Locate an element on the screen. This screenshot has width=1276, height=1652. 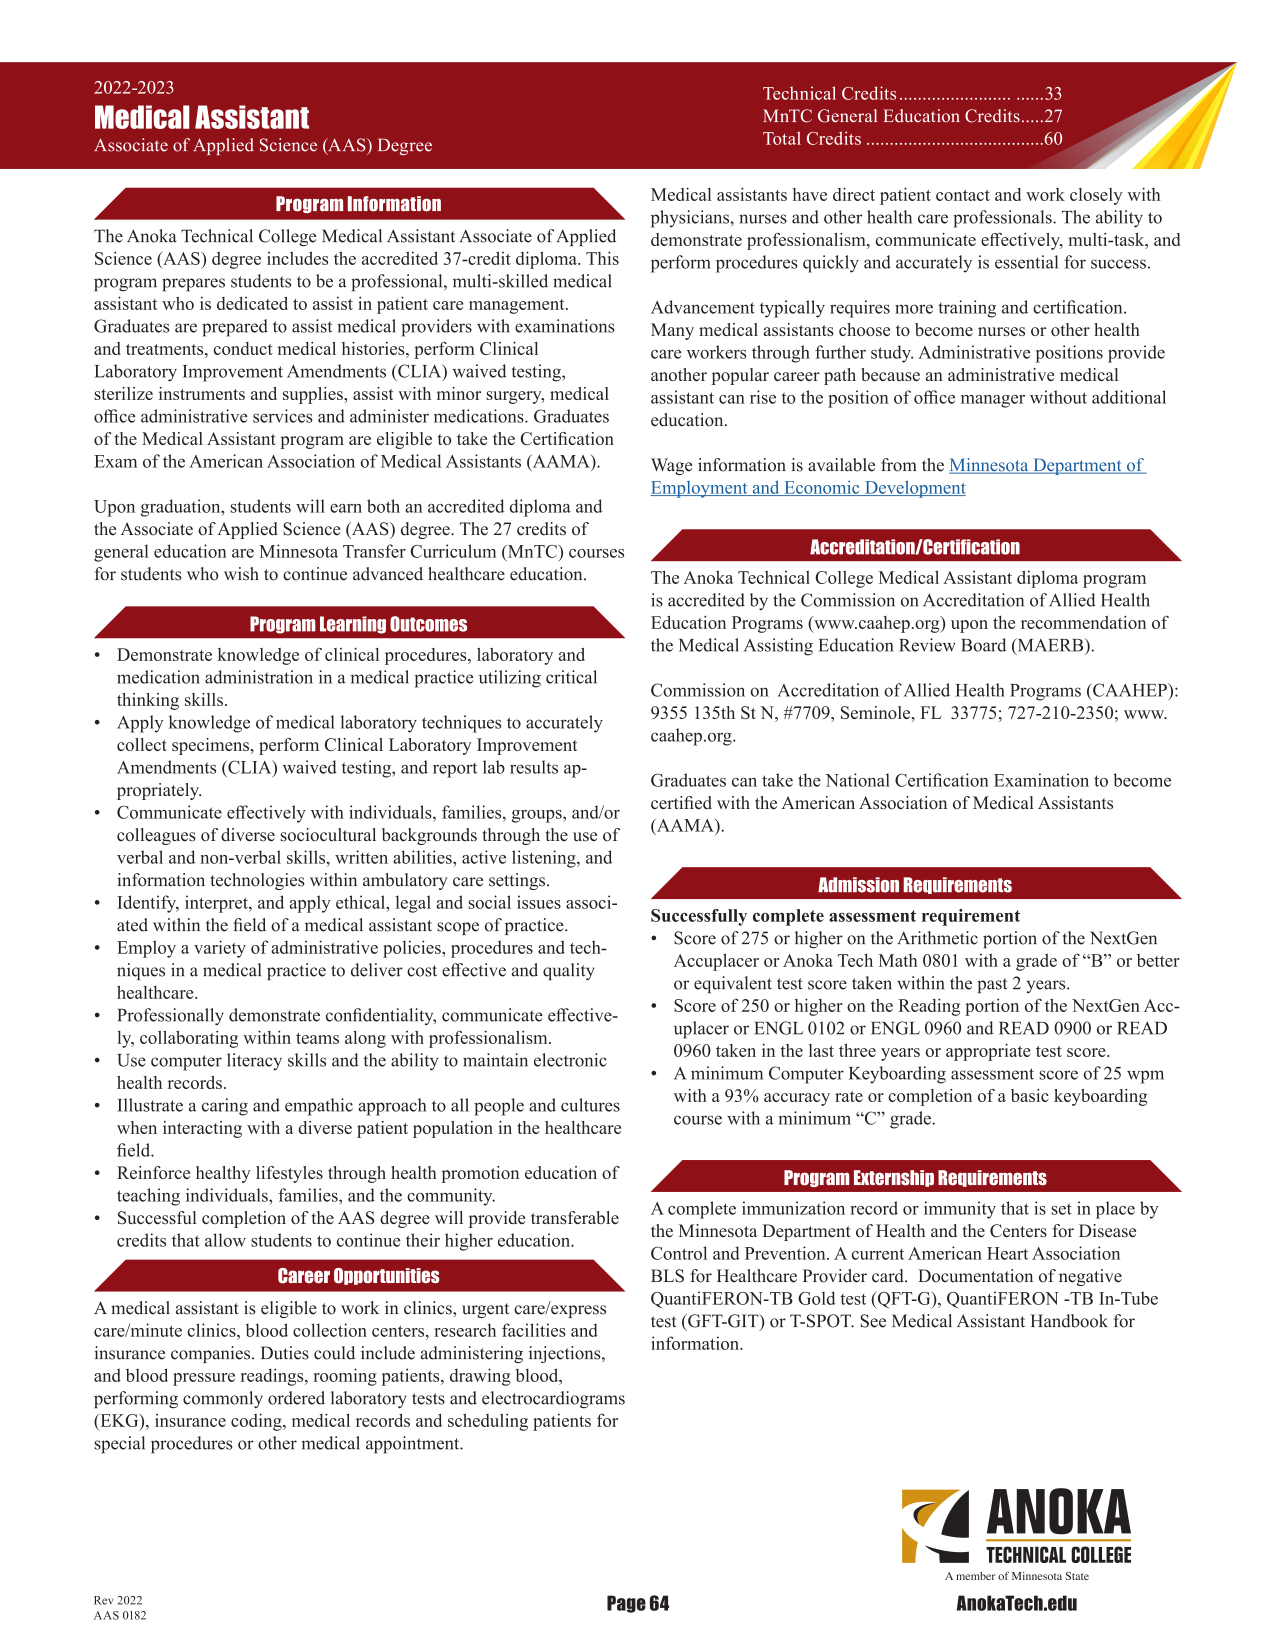
Page is located at coordinates (626, 1604).
